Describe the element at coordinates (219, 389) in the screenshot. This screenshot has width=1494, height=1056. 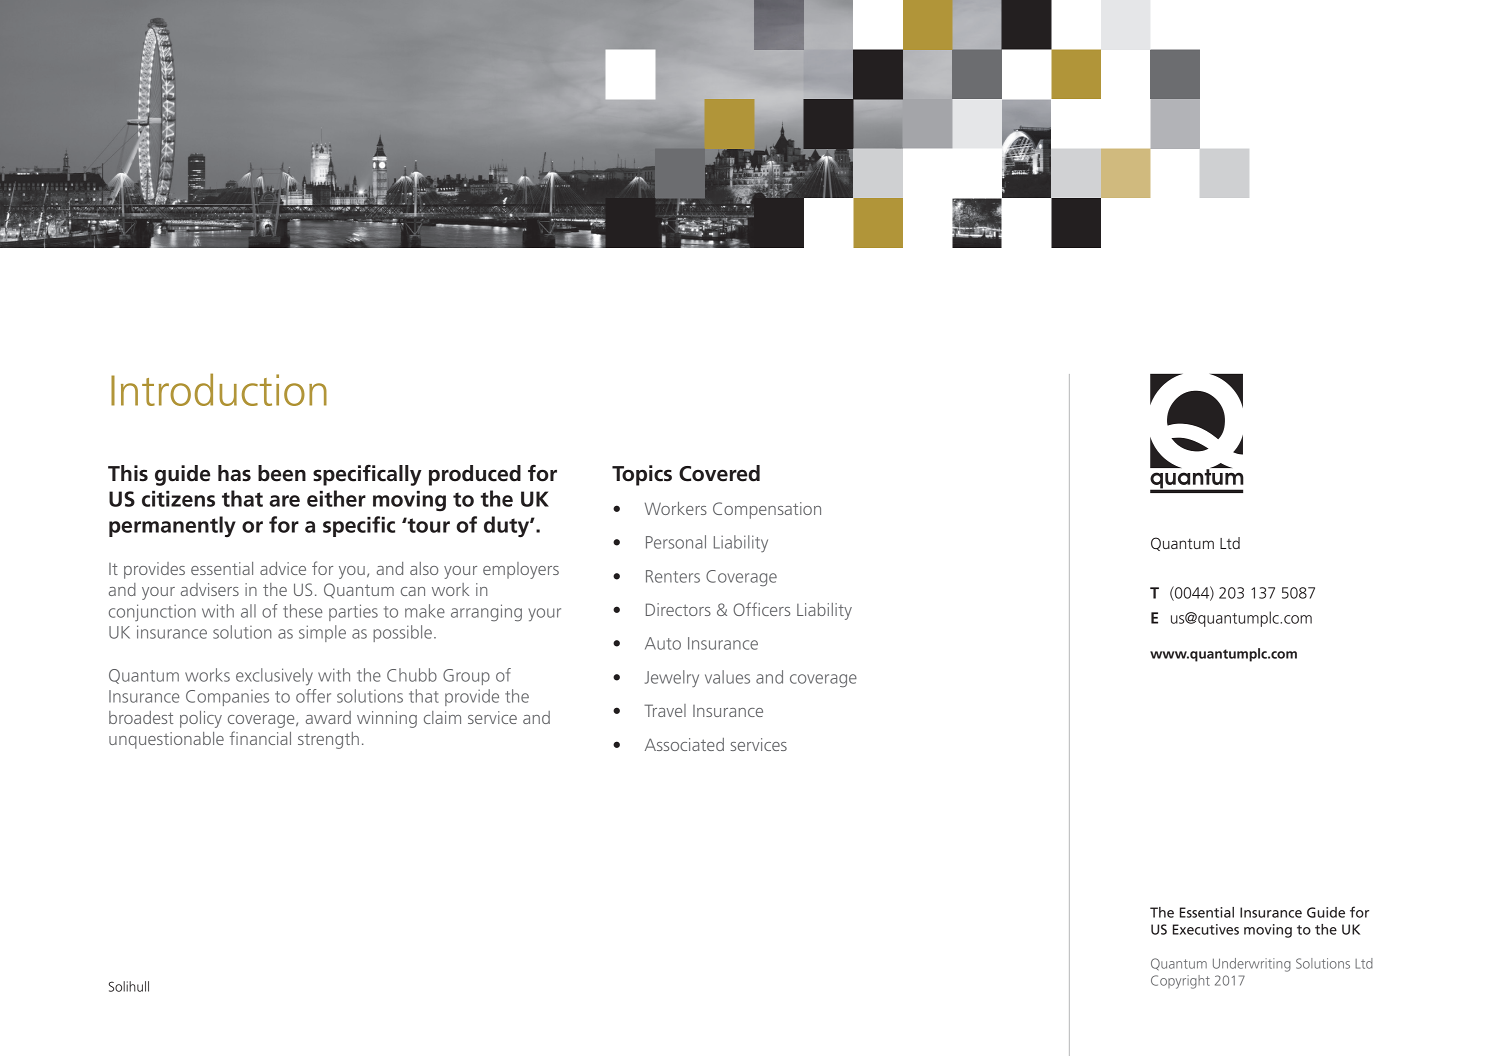
I see `Introduction` at that location.
